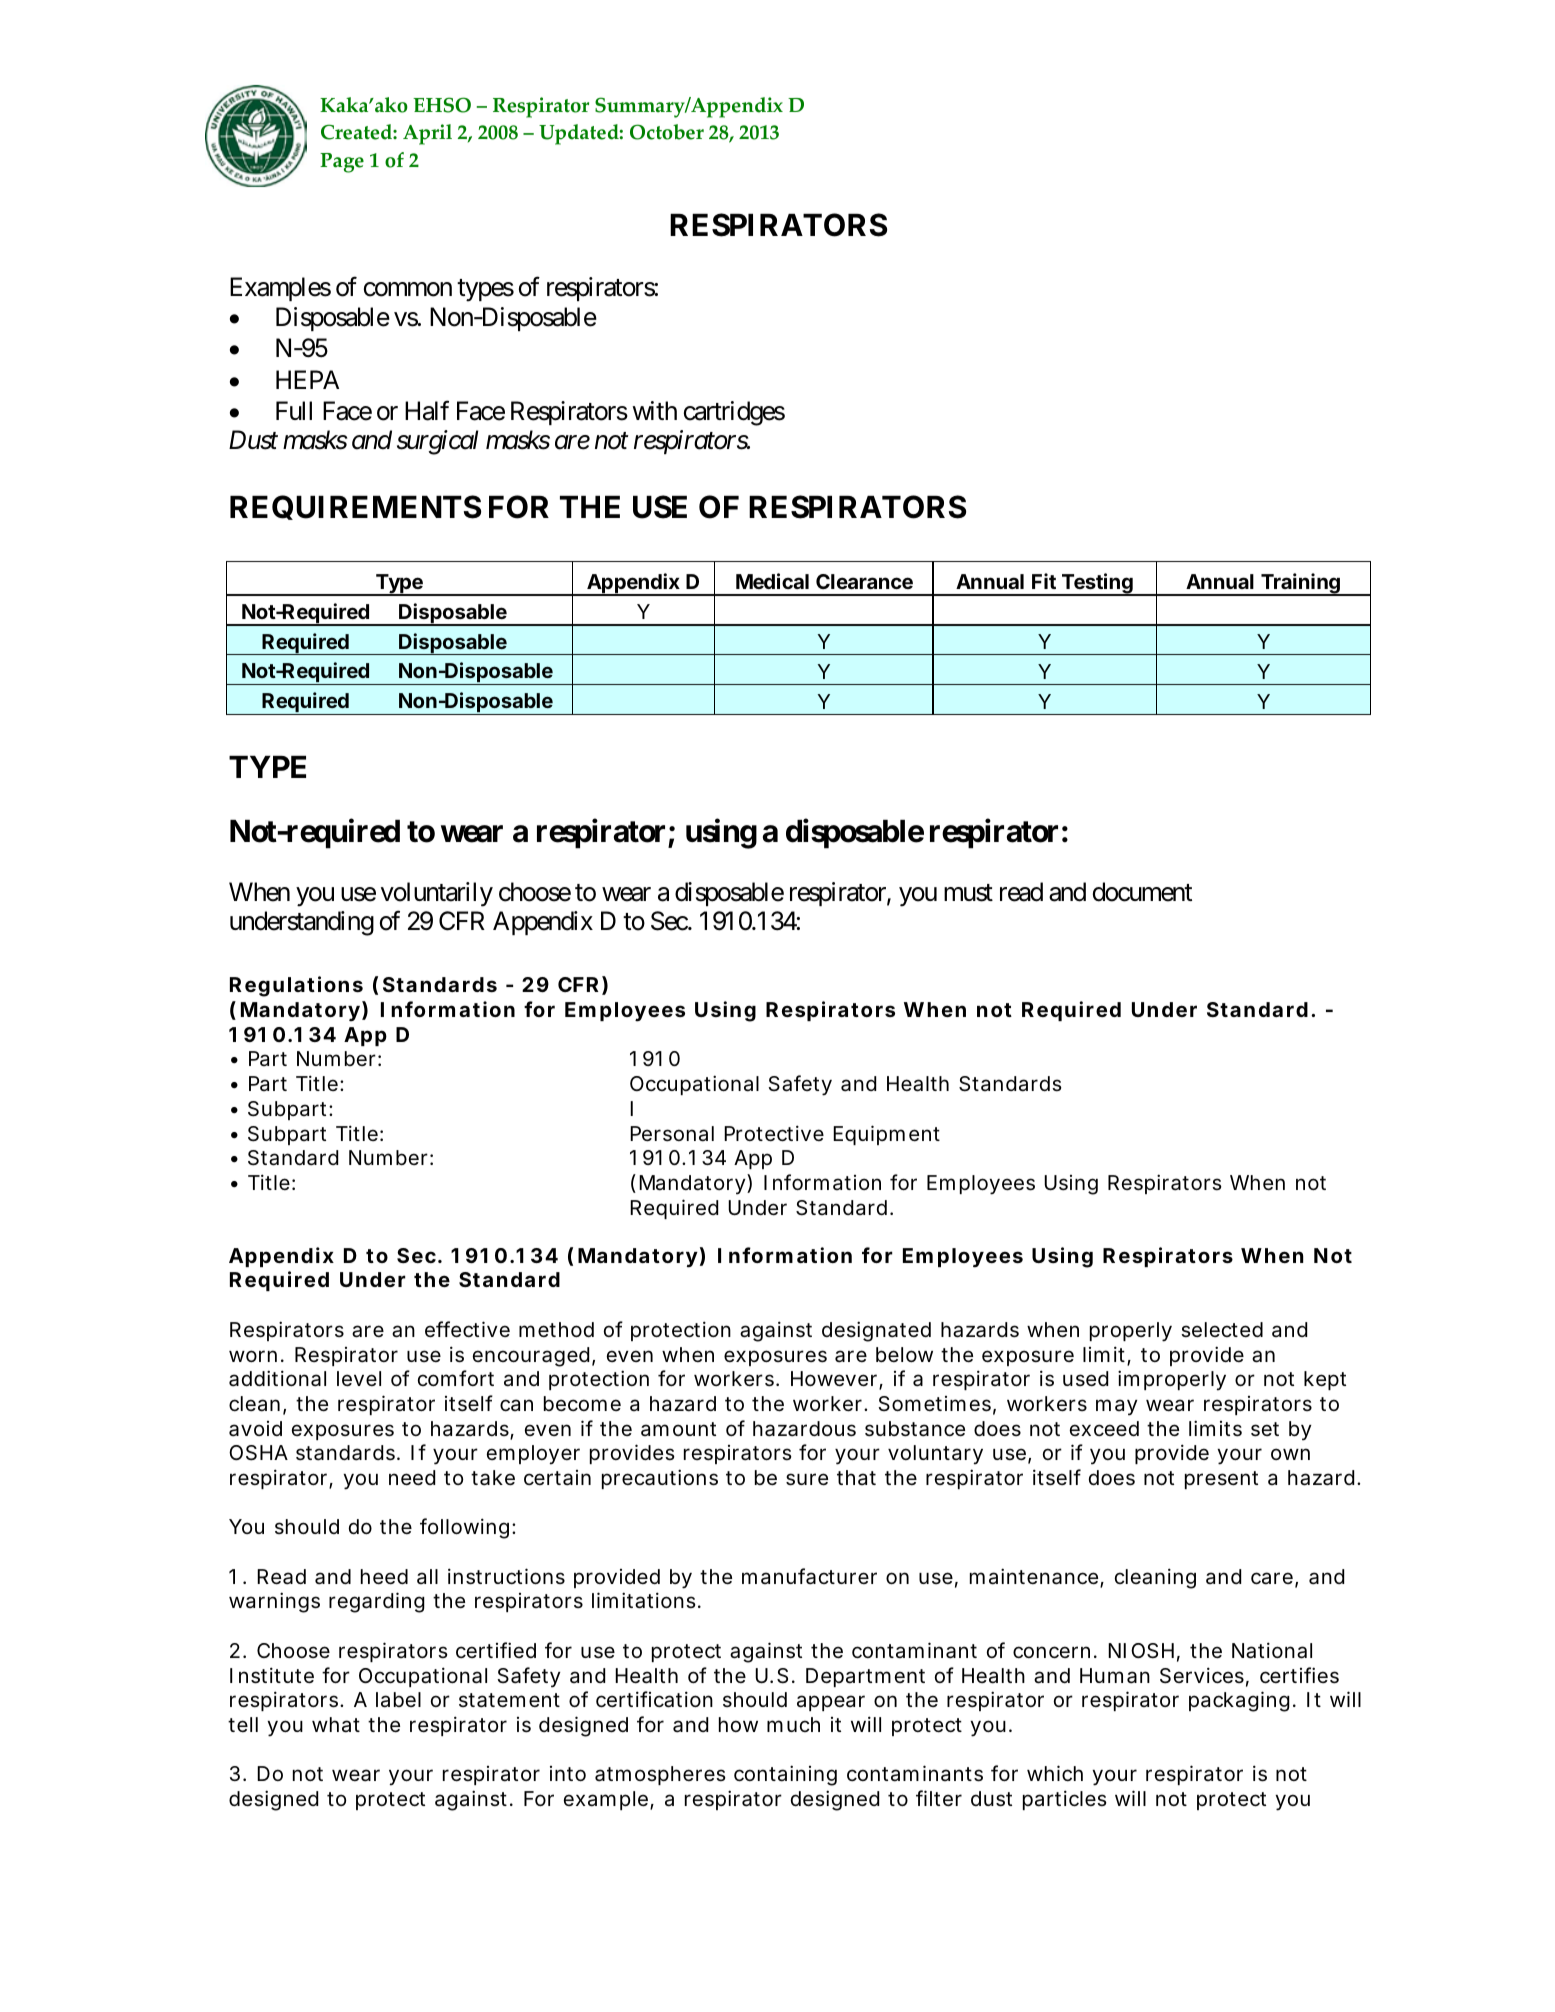  I want to click on However, so click(835, 1380).
